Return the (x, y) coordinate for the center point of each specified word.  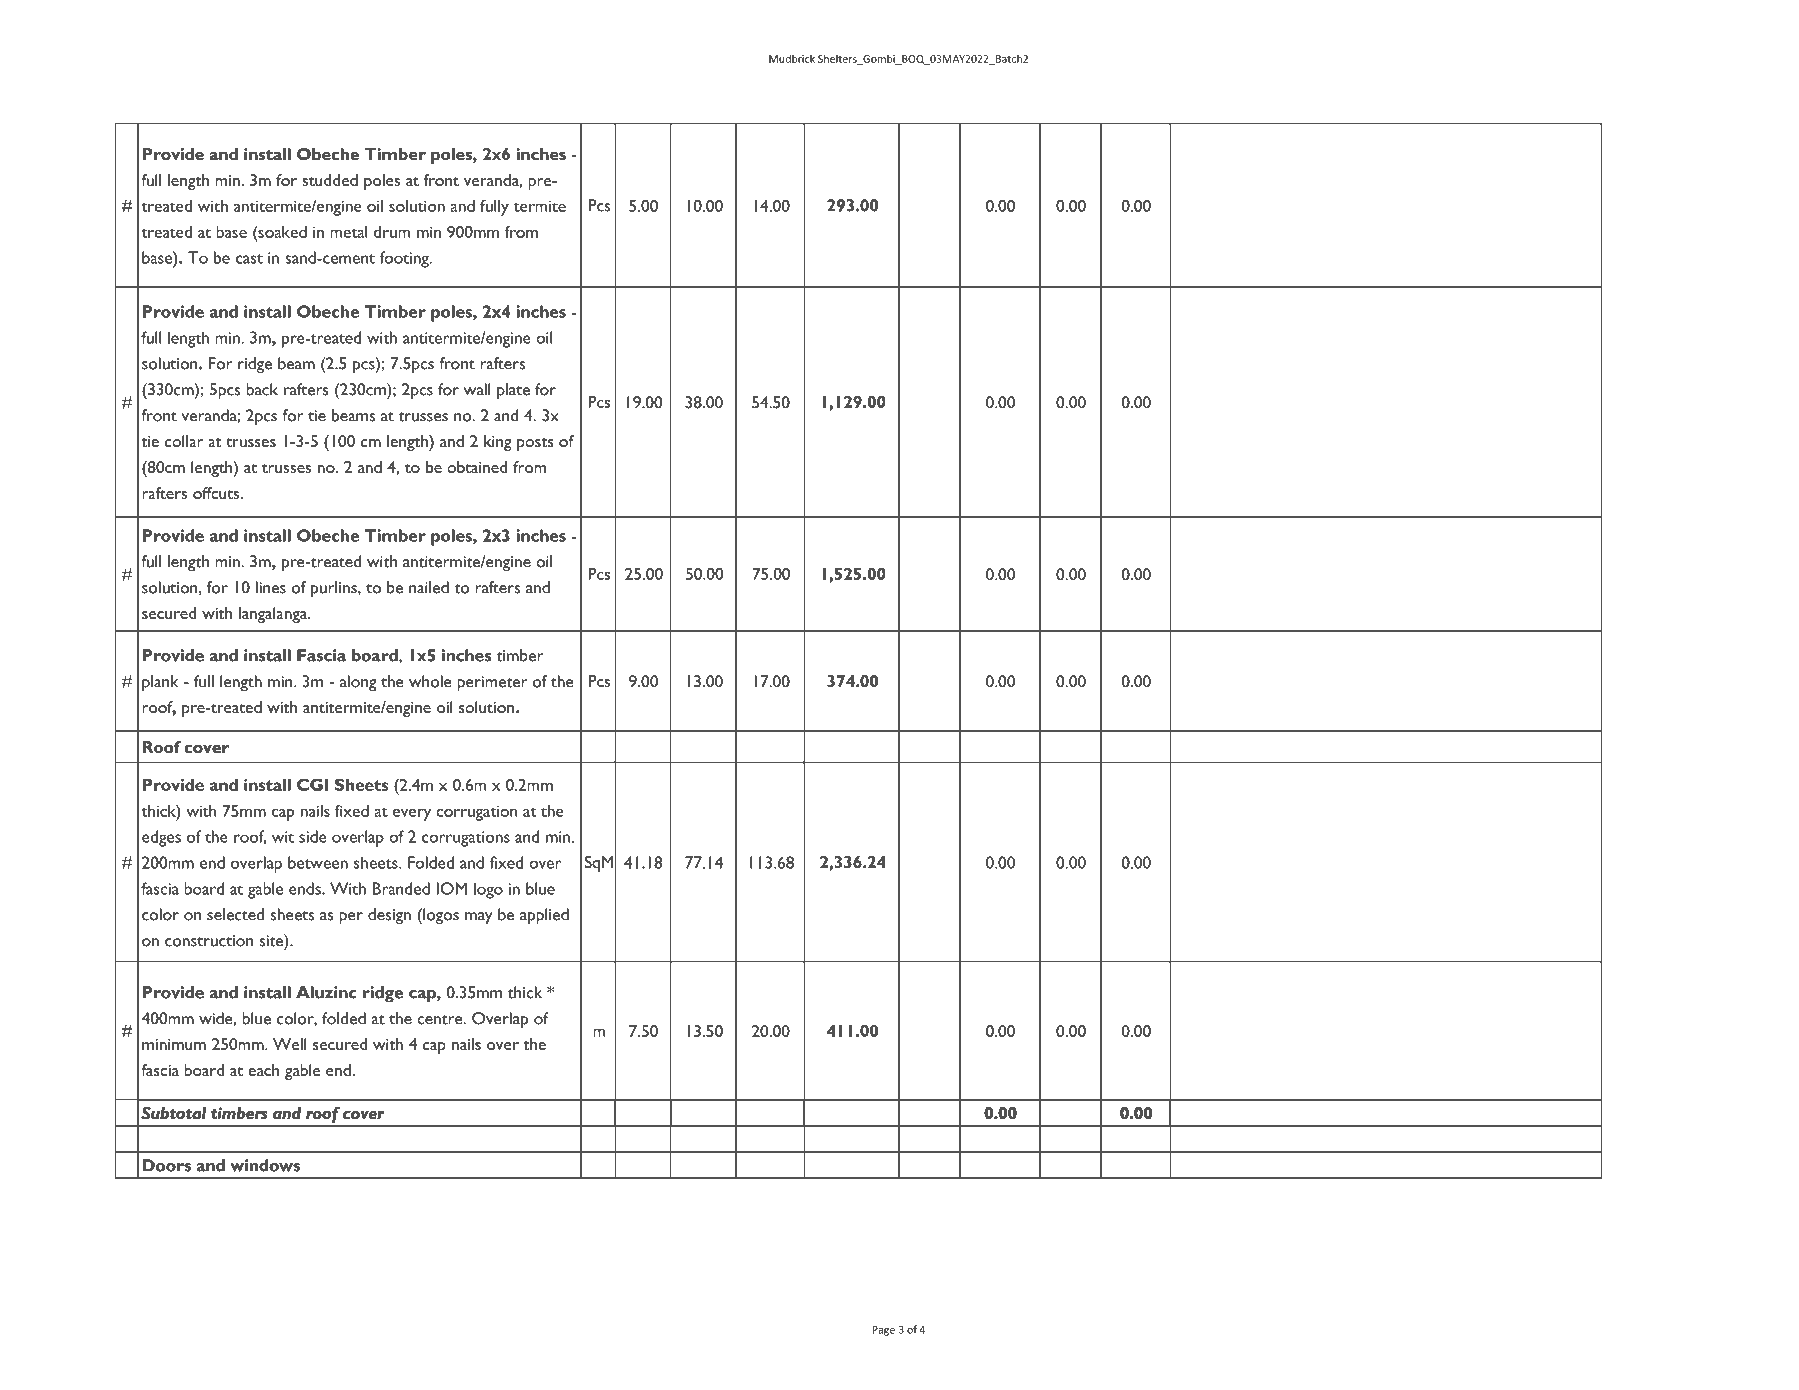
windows (265, 1165)
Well (289, 1044)
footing (405, 259)
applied (544, 916)
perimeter (492, 684)
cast (249, 259)
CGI (312, 784)
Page (883, 1331)
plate (513, 391)
